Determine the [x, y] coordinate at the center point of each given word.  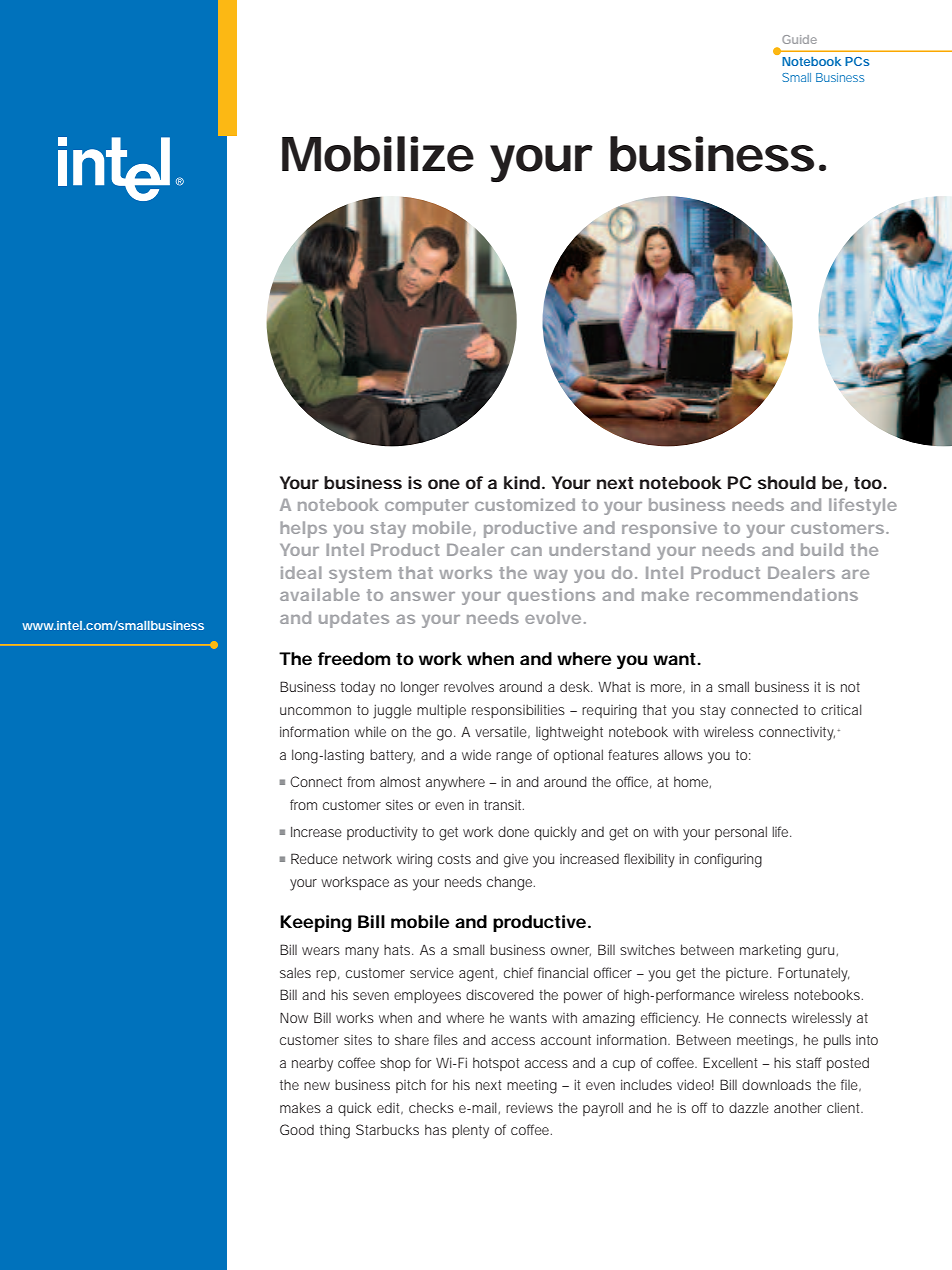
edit [390, 1109]
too [868, 483]
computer [427, 507]
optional [578, 756]
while [370, 731]
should [787, 482]
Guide [799, 39]
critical [841, 709]
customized [525, 504]
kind [522, 482]
